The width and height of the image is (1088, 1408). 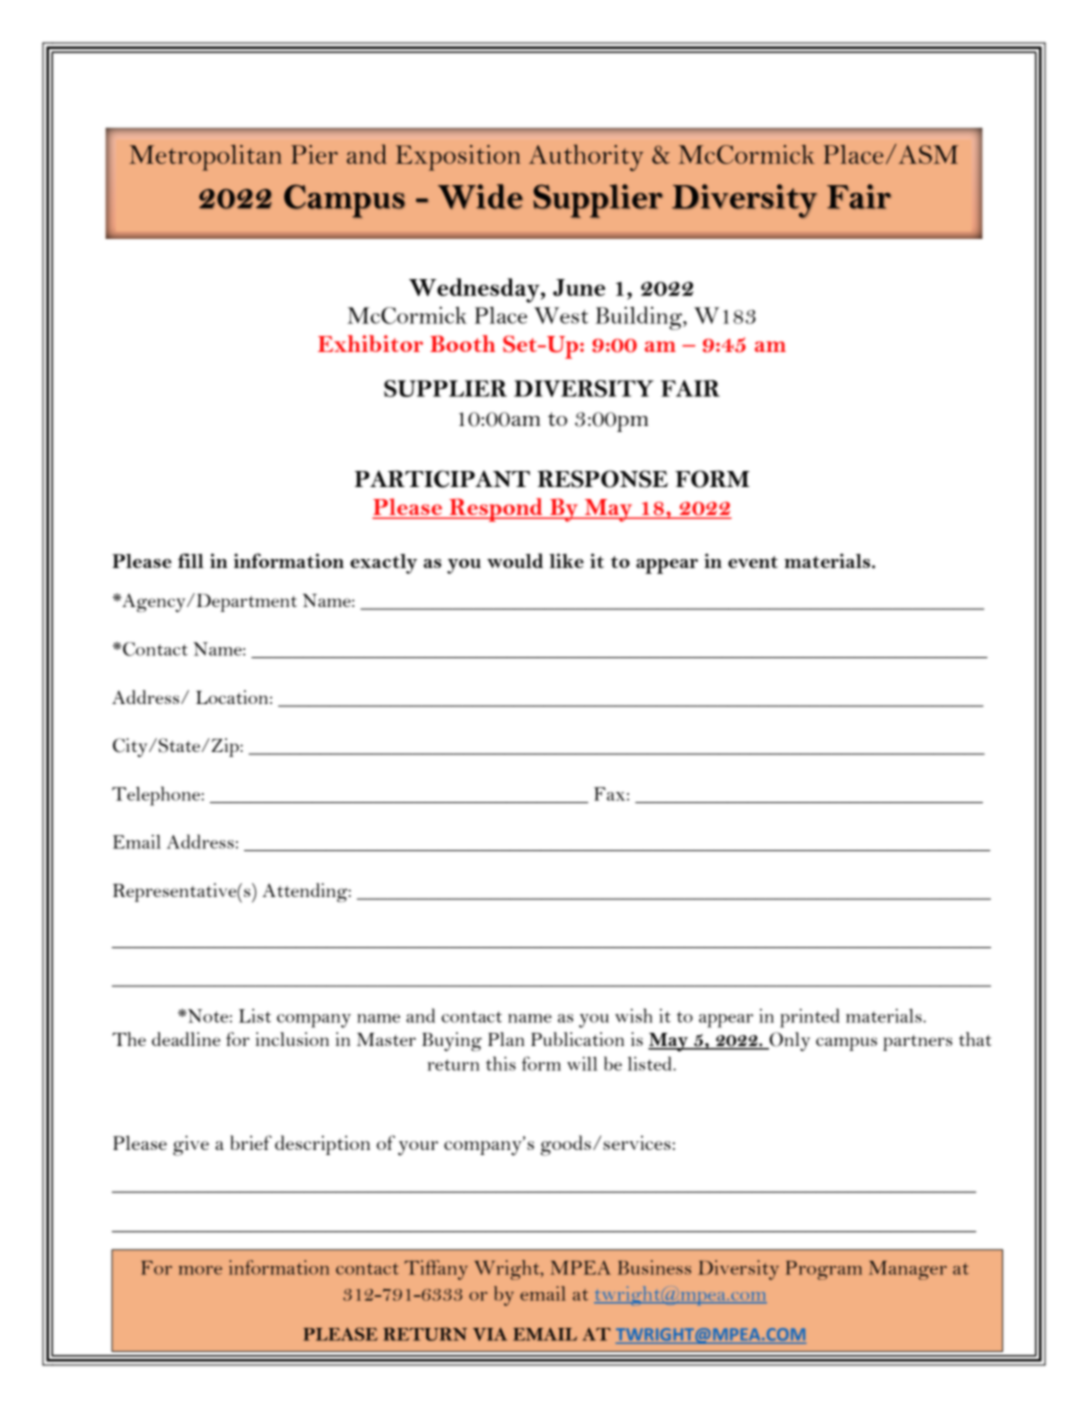 I want to click on wish, so click(x=634, y=1015).
